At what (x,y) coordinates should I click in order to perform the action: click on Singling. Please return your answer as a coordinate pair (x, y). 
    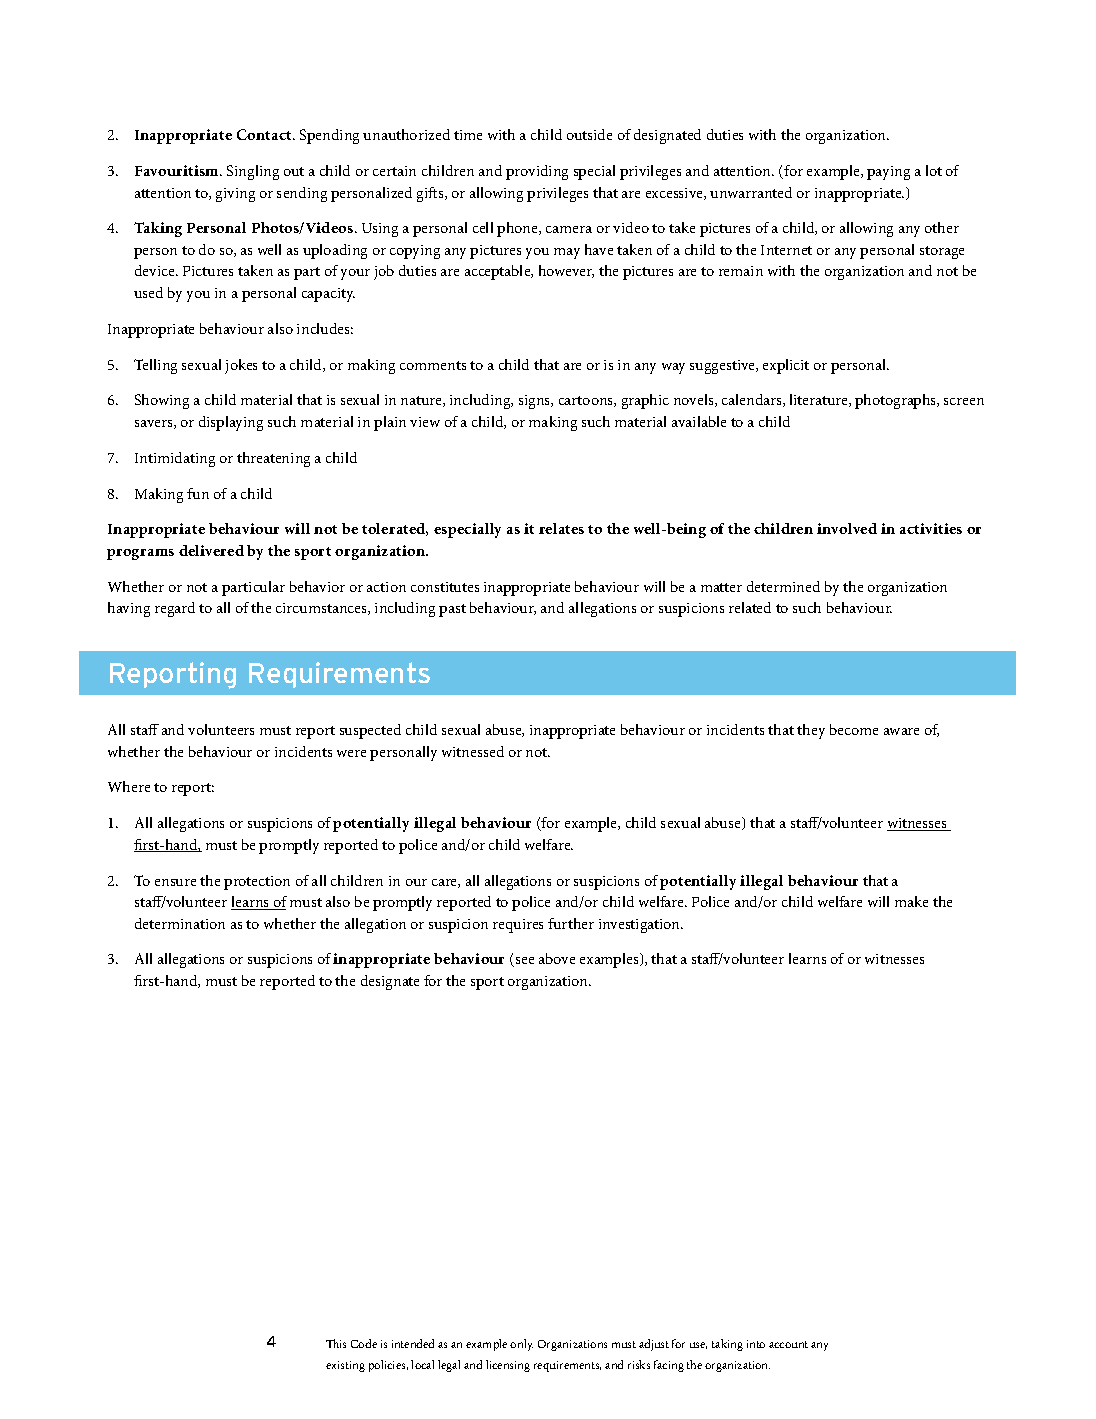
    Looking at the image, I should click on (253, 172).
